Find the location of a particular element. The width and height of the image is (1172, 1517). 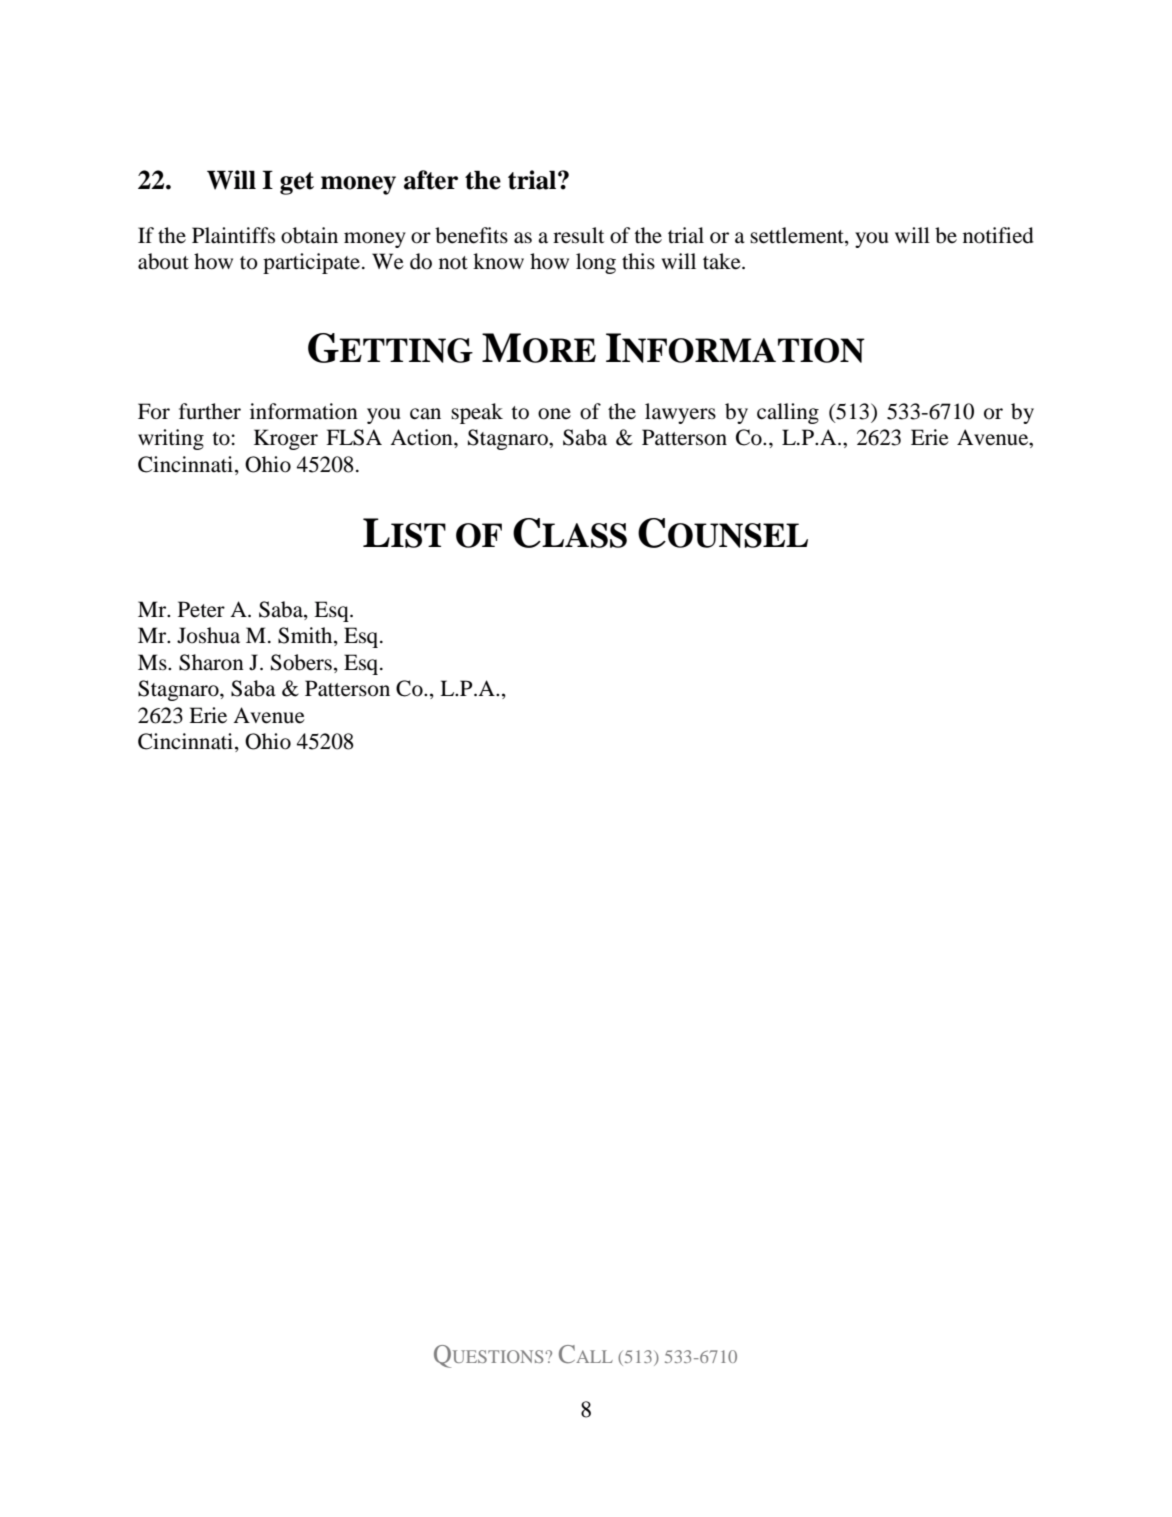

Joshua is located at coordinates (208, 635).
